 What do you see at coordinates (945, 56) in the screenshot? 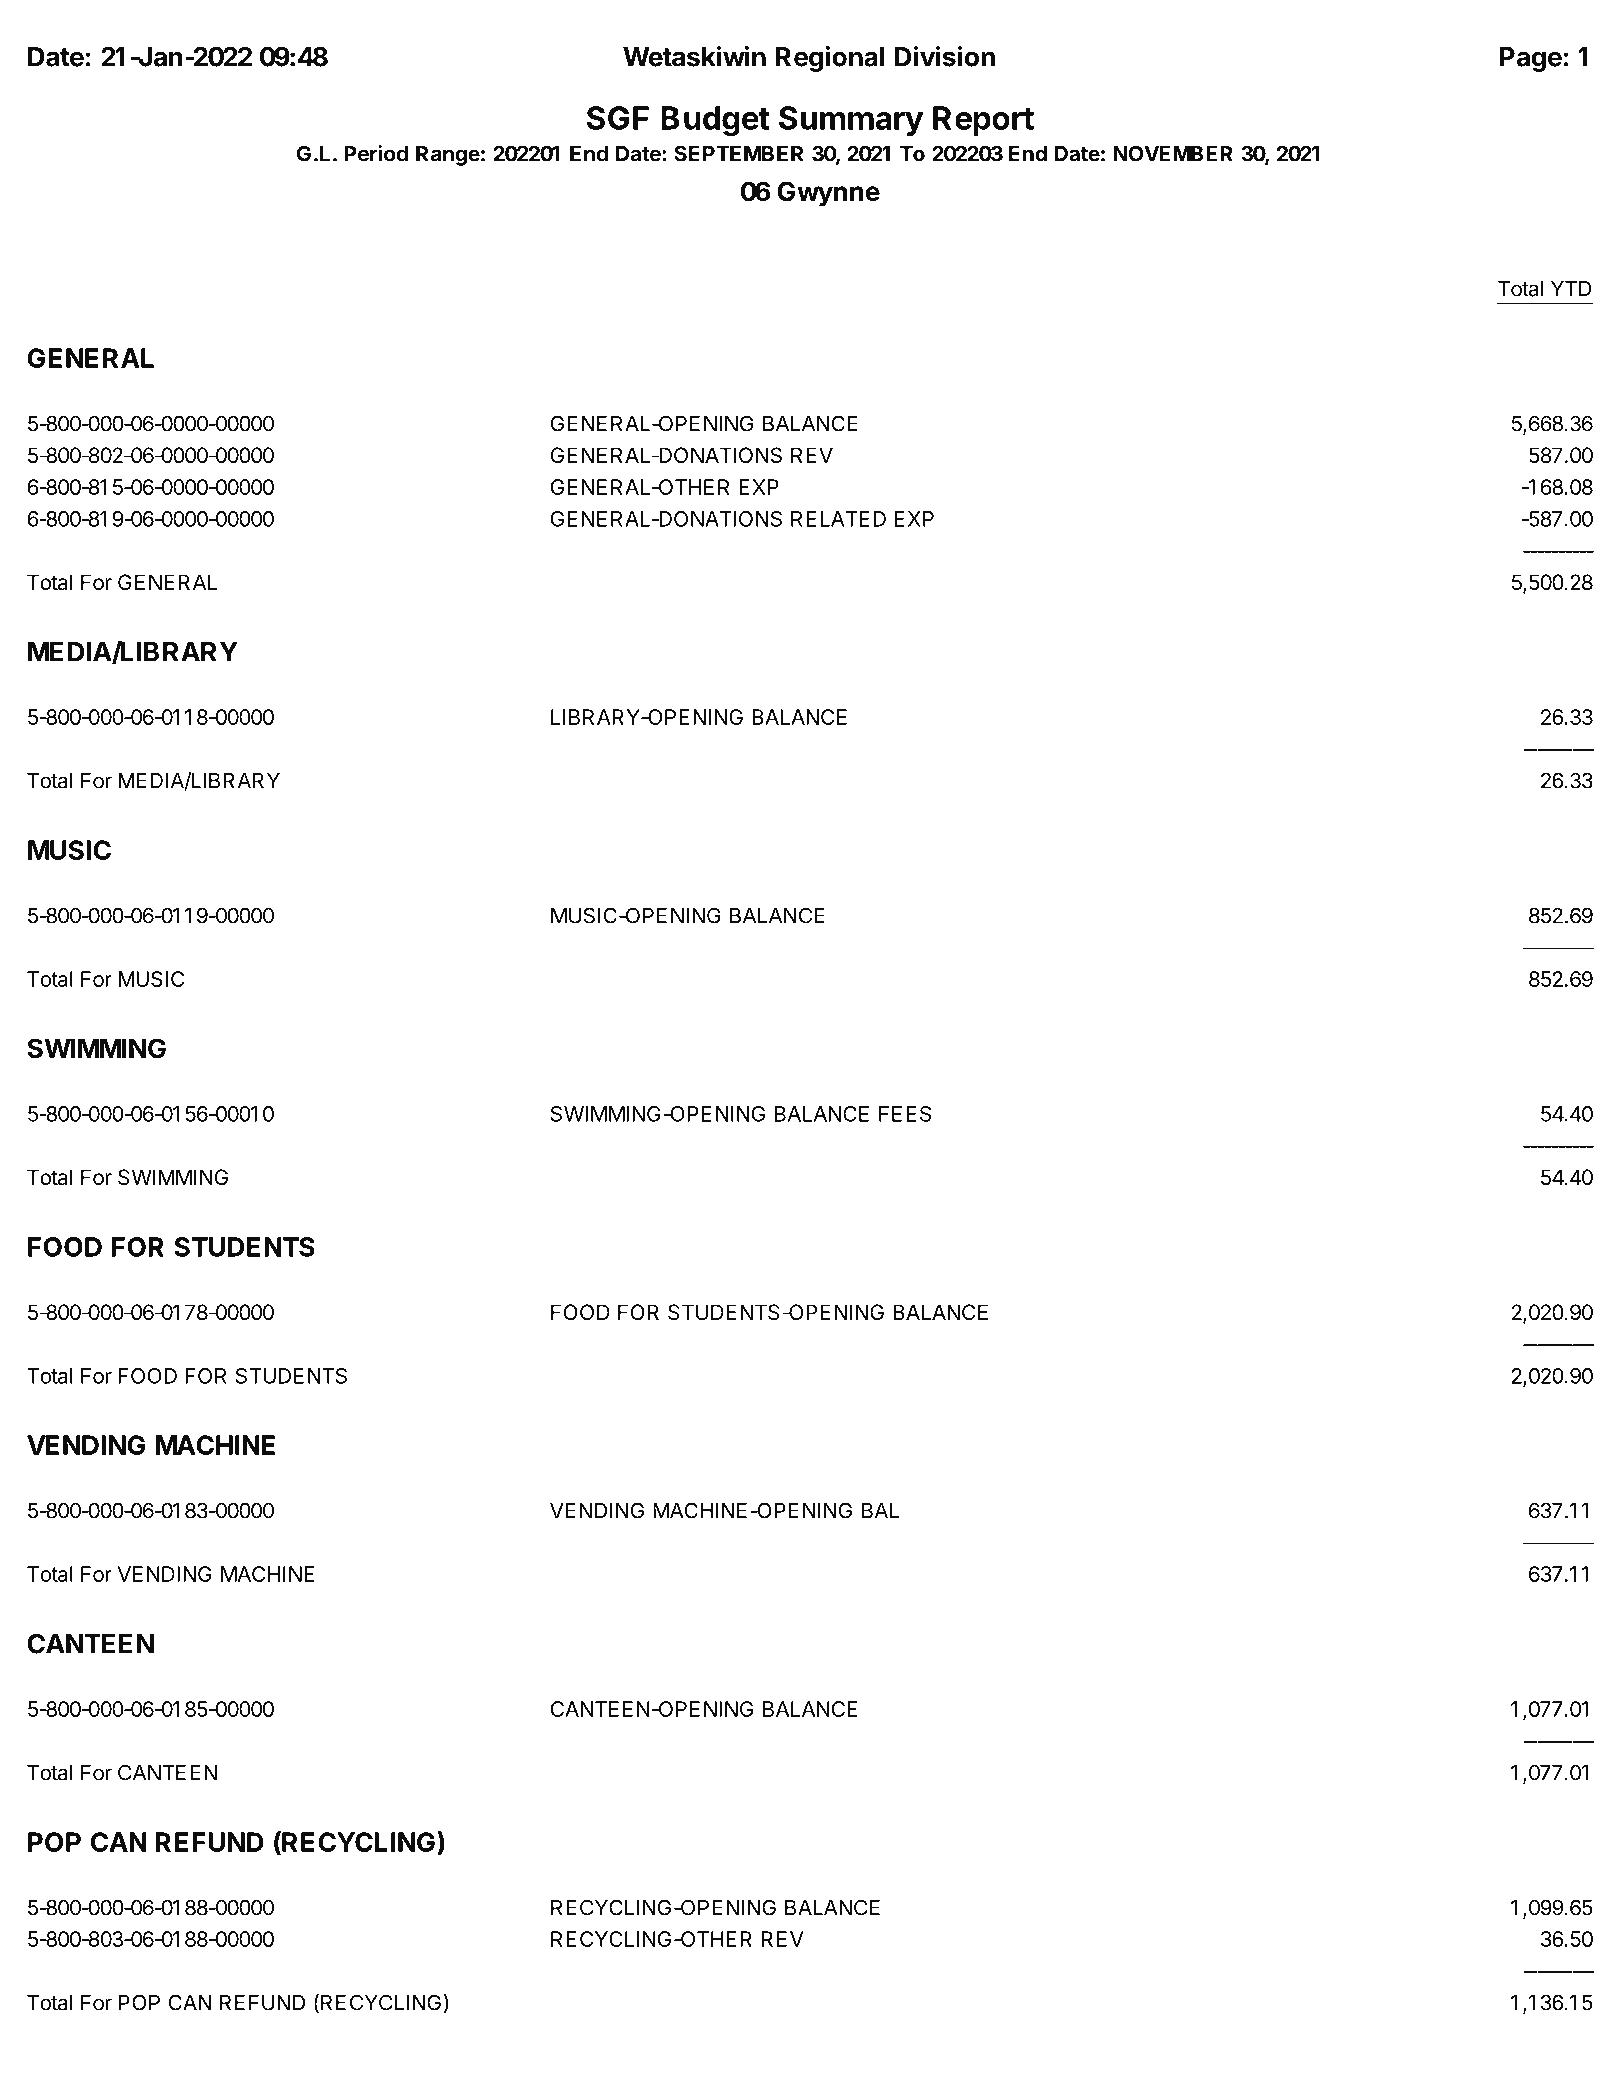
I see `Division` at bounding box center [945, 56].
